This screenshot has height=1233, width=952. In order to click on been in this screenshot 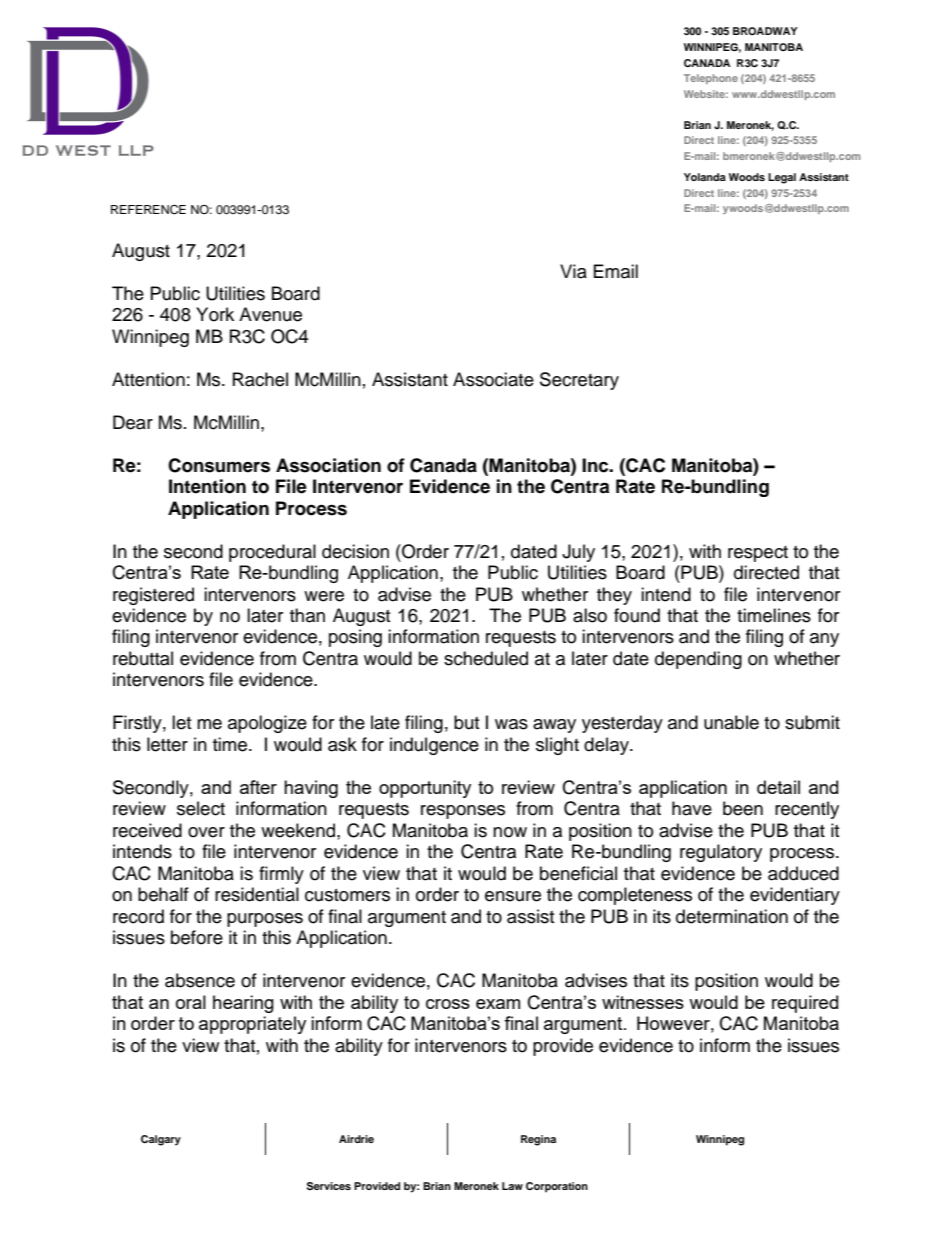, I will do `click(743, 808)`.
